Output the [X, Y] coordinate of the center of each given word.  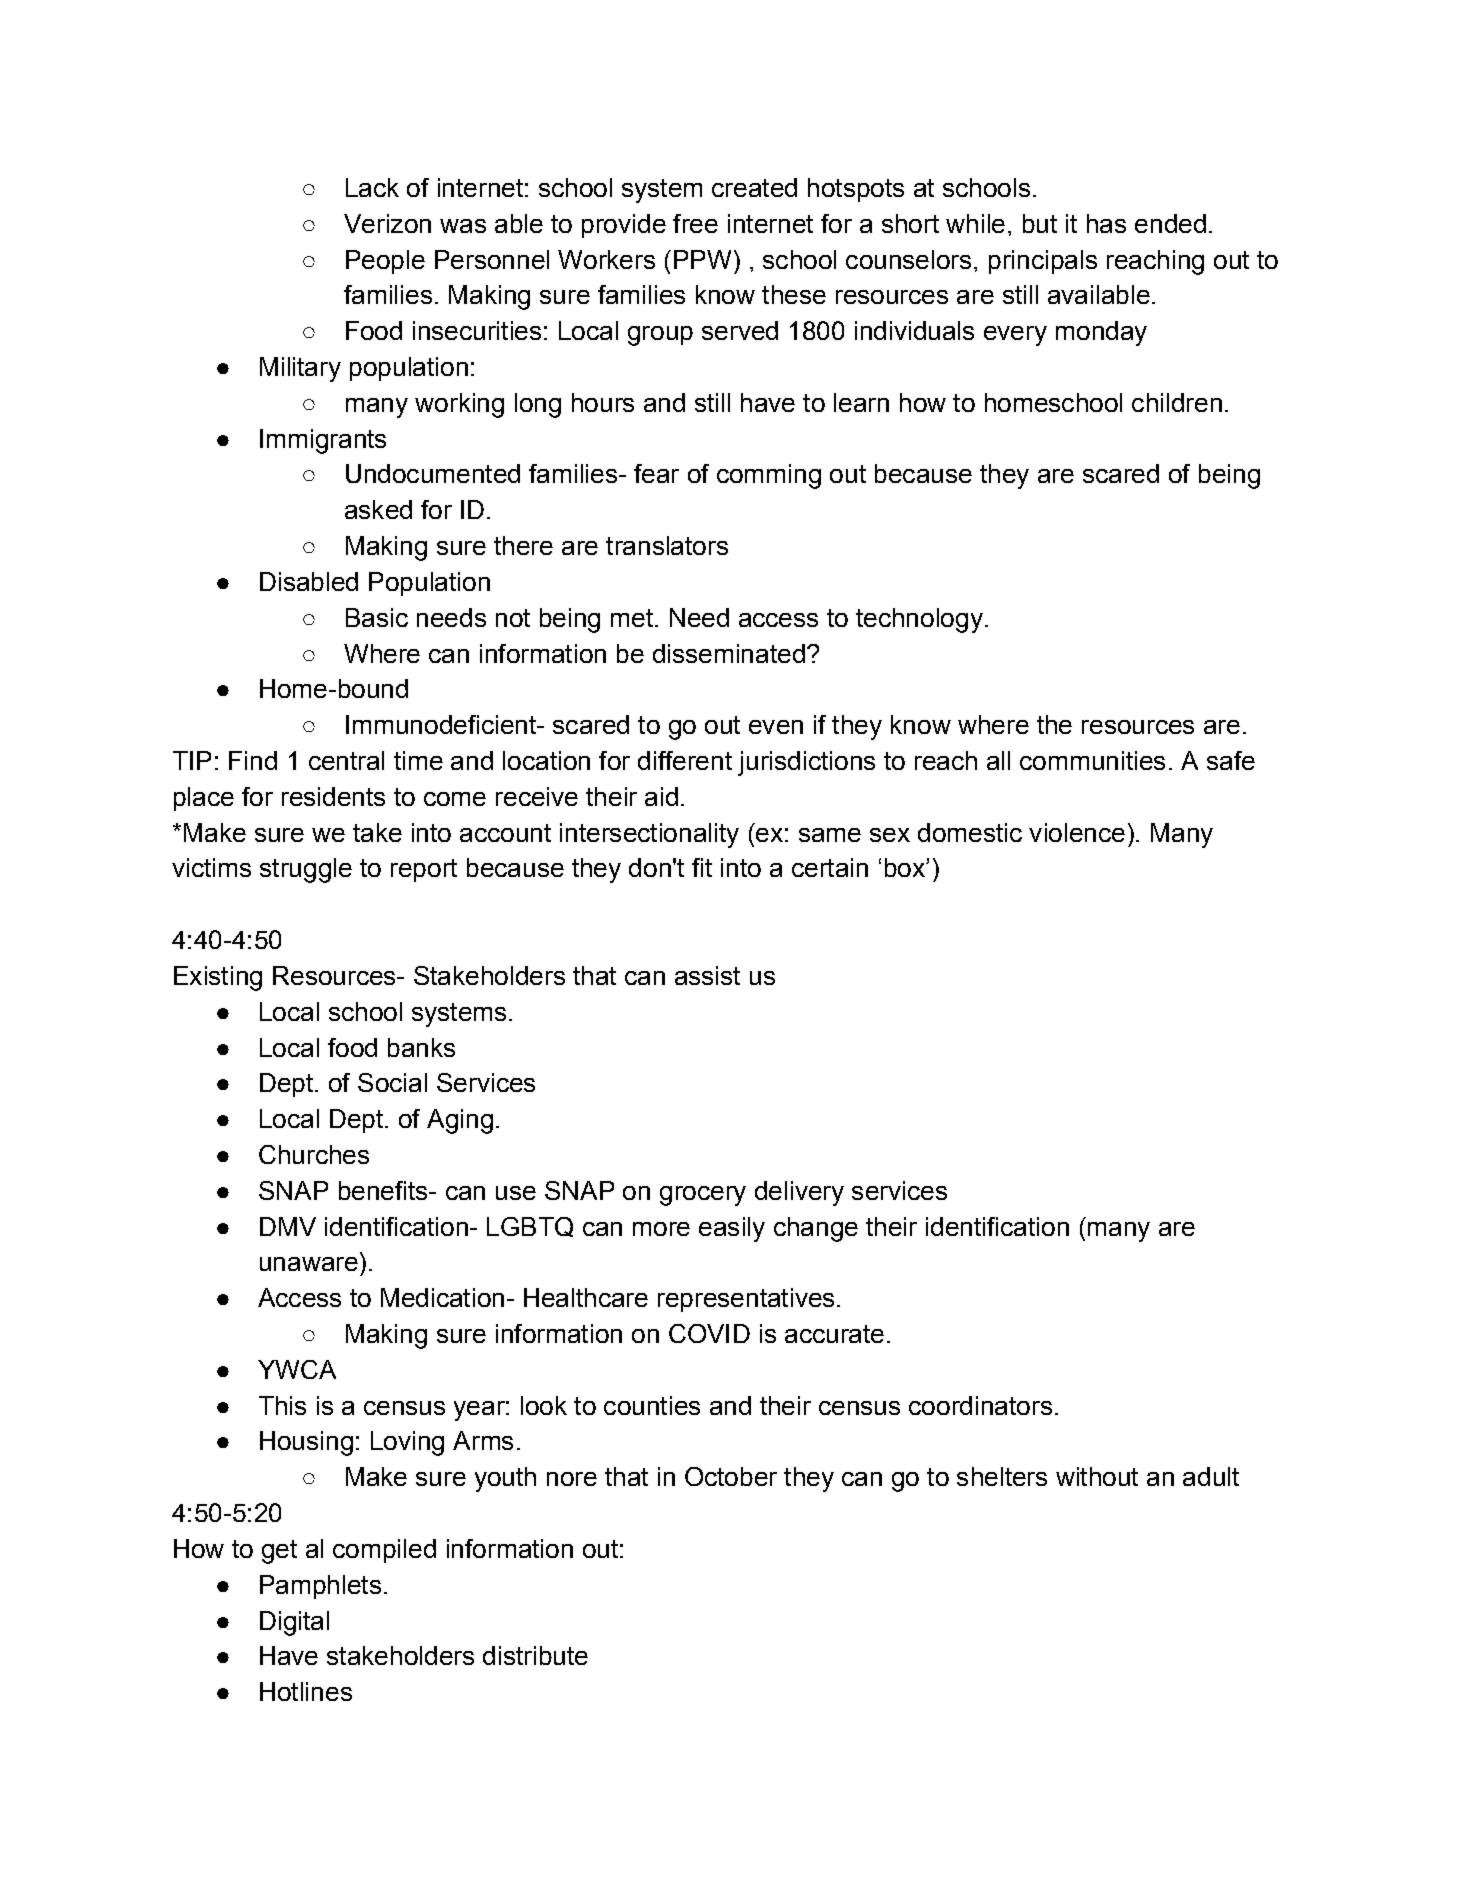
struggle [306, 870]
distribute [535, 1655]
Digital [294, 1623]
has [1106, 223]
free [695, 223]
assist [707, 975]
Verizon [387, 223]
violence [1077, 832]
